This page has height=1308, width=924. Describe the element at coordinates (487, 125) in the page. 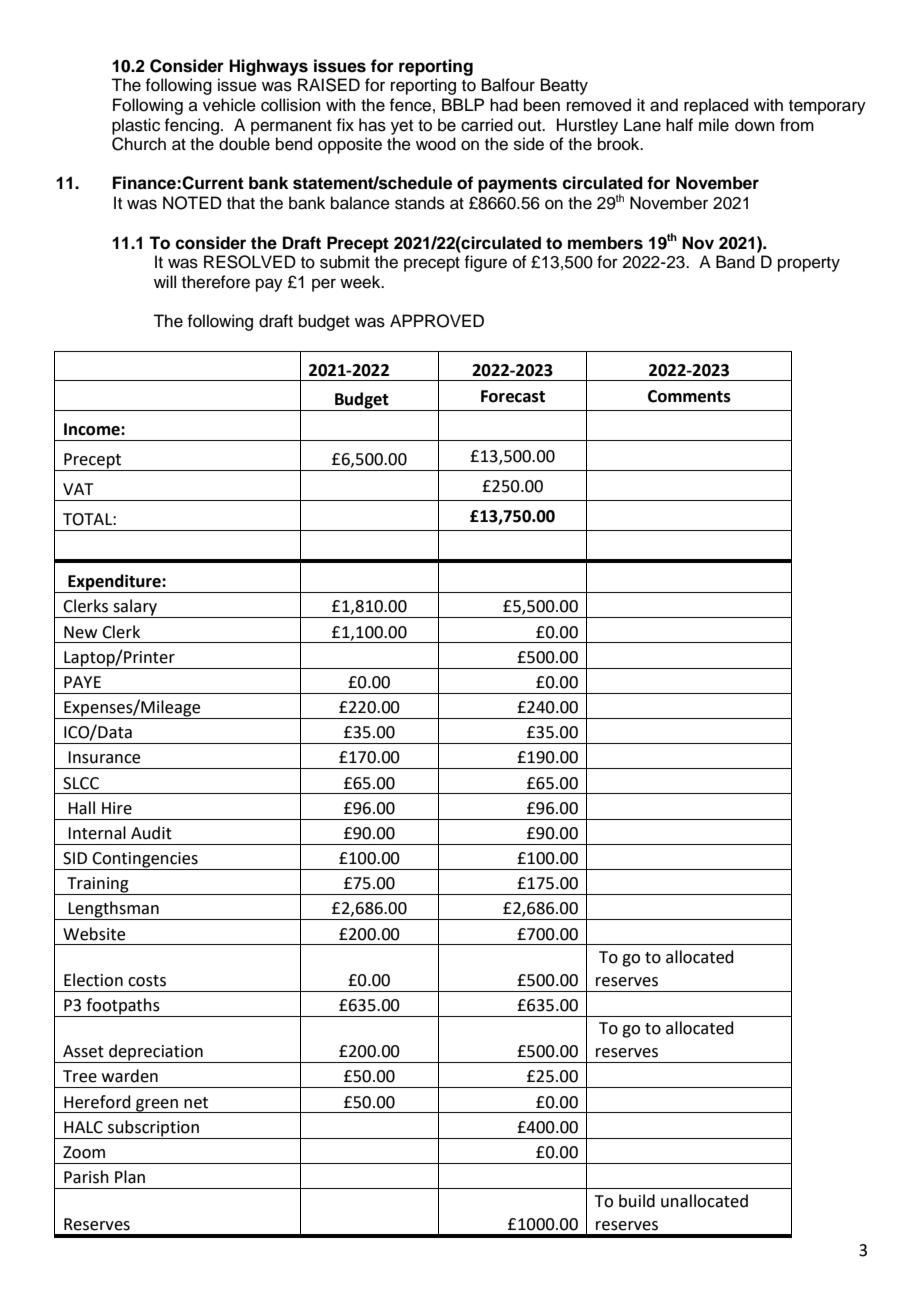

I see `carried` at that location.
